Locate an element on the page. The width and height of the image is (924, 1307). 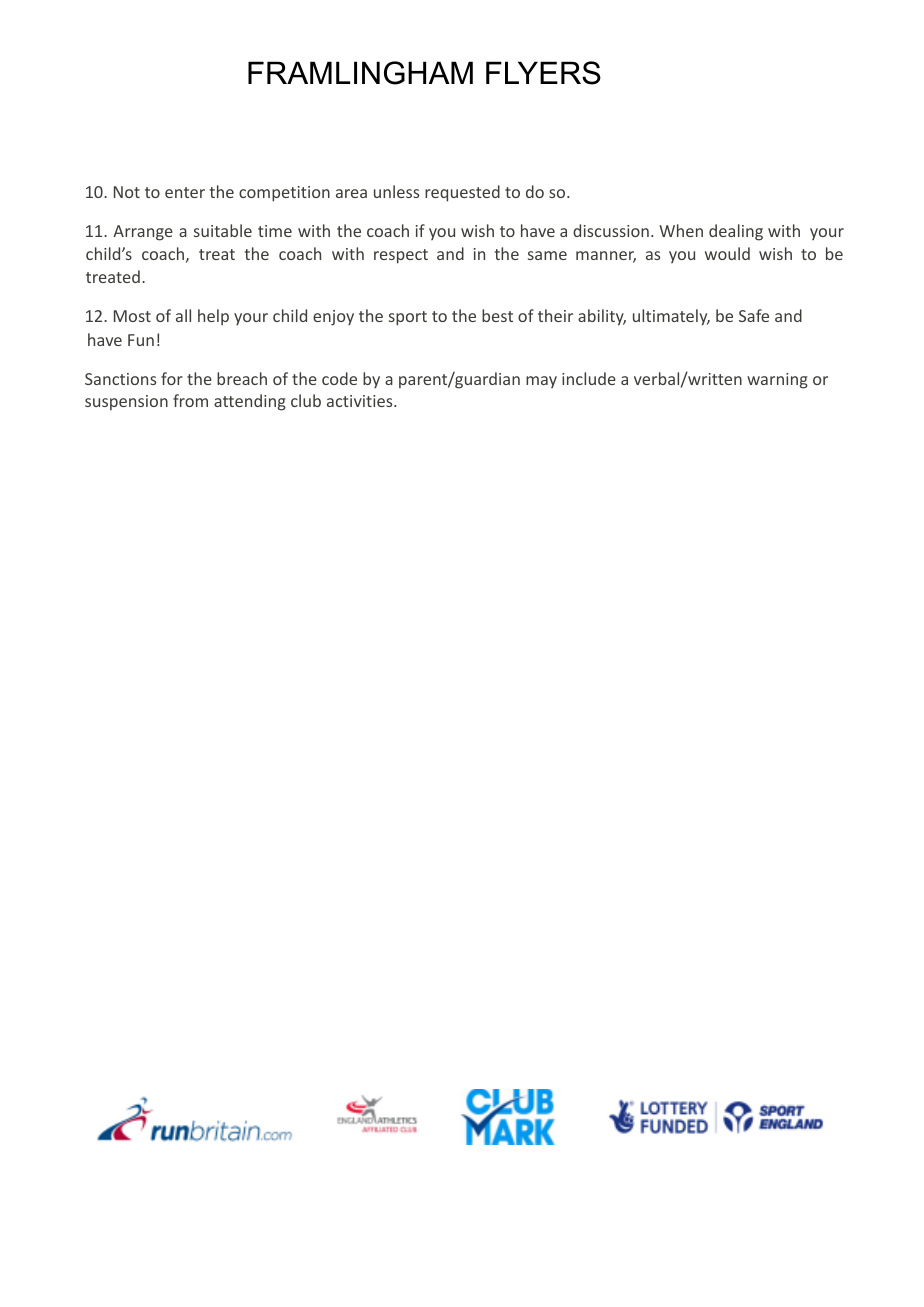
requested is located at coordinates (462, 193).
